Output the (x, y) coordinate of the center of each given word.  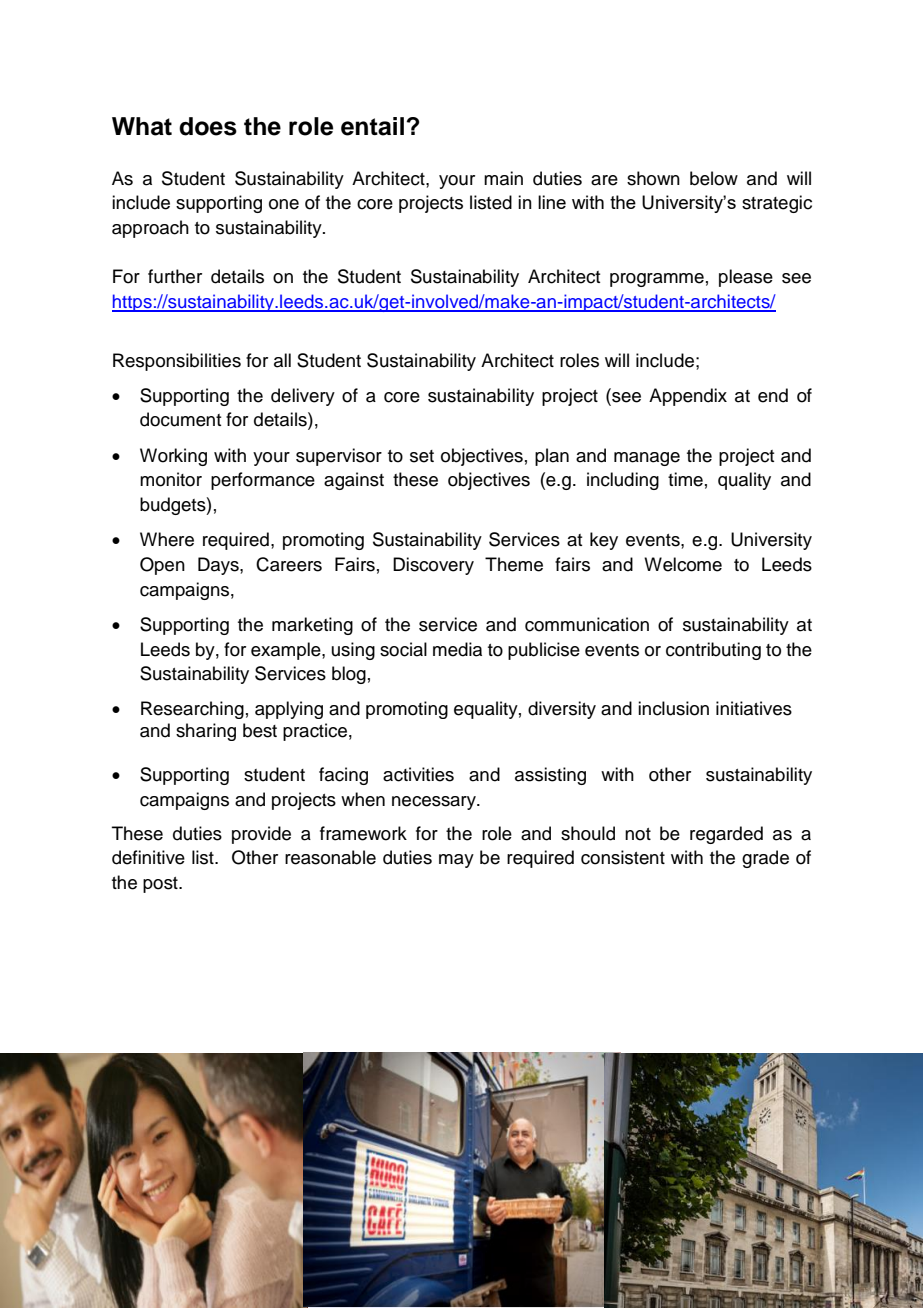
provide (261, 835)
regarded (726, 835)
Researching (192, 710)
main (503, 178)
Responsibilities (177, 362)
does (208, 126)
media (457, 649)
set (422, 456)
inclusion (673, 708)
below (714, 178)
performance (263, 481)
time (685, 479)
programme (657, 280)
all (282, 360)
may (456, 861)
